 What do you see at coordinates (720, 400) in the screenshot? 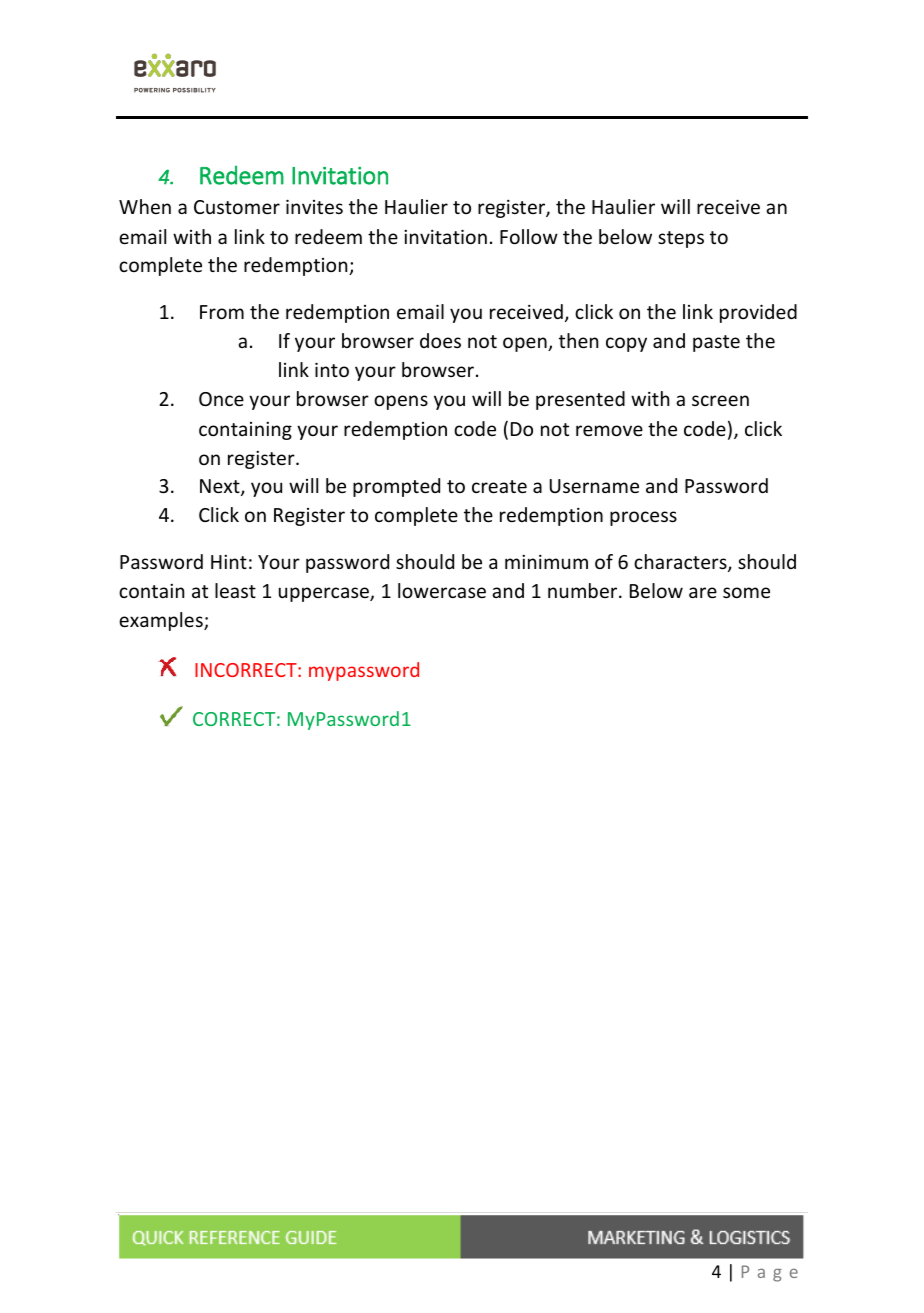
I see `screen` at bounding box center [720, 400].
